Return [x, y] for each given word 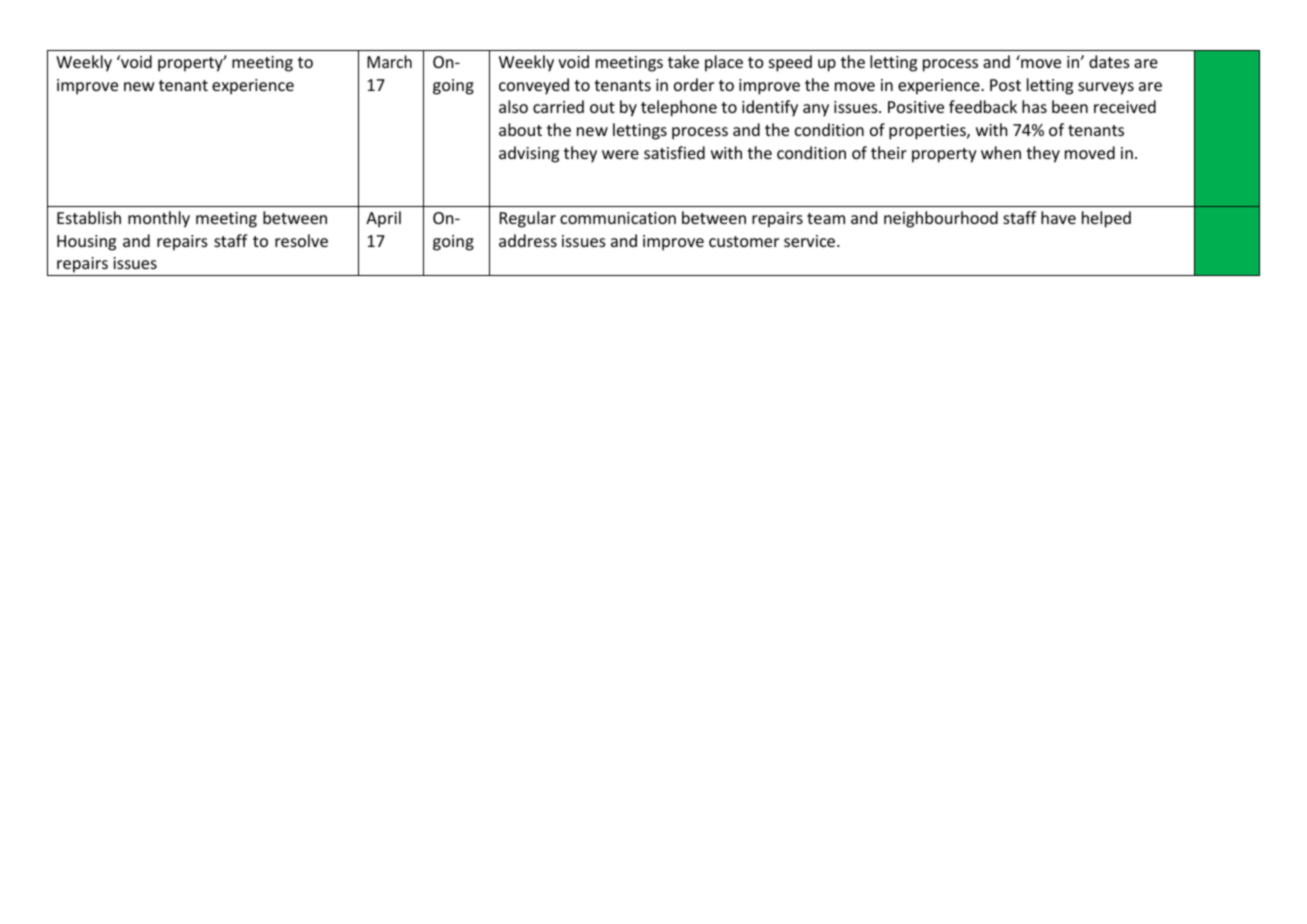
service [811, 241]
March [389, 61]
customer [744, 241]
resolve [301, 240]
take [683, 61]
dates [1109, 61]
